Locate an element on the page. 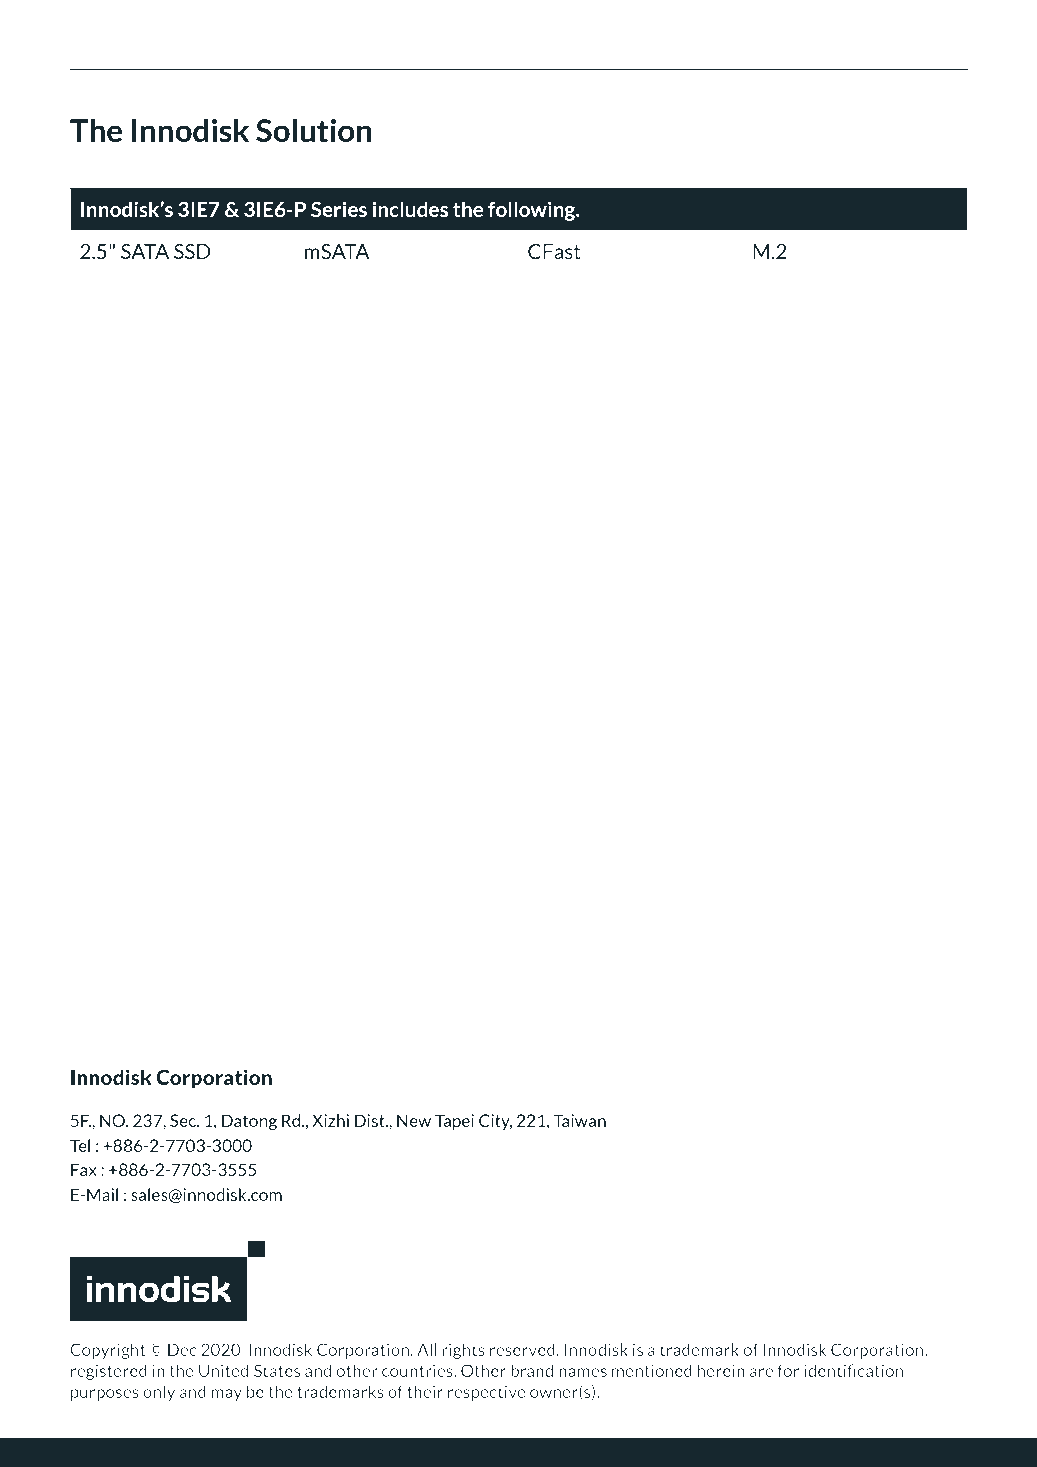 This image has height=1467, width=1037. Series is located at coordinates (339, 209).
